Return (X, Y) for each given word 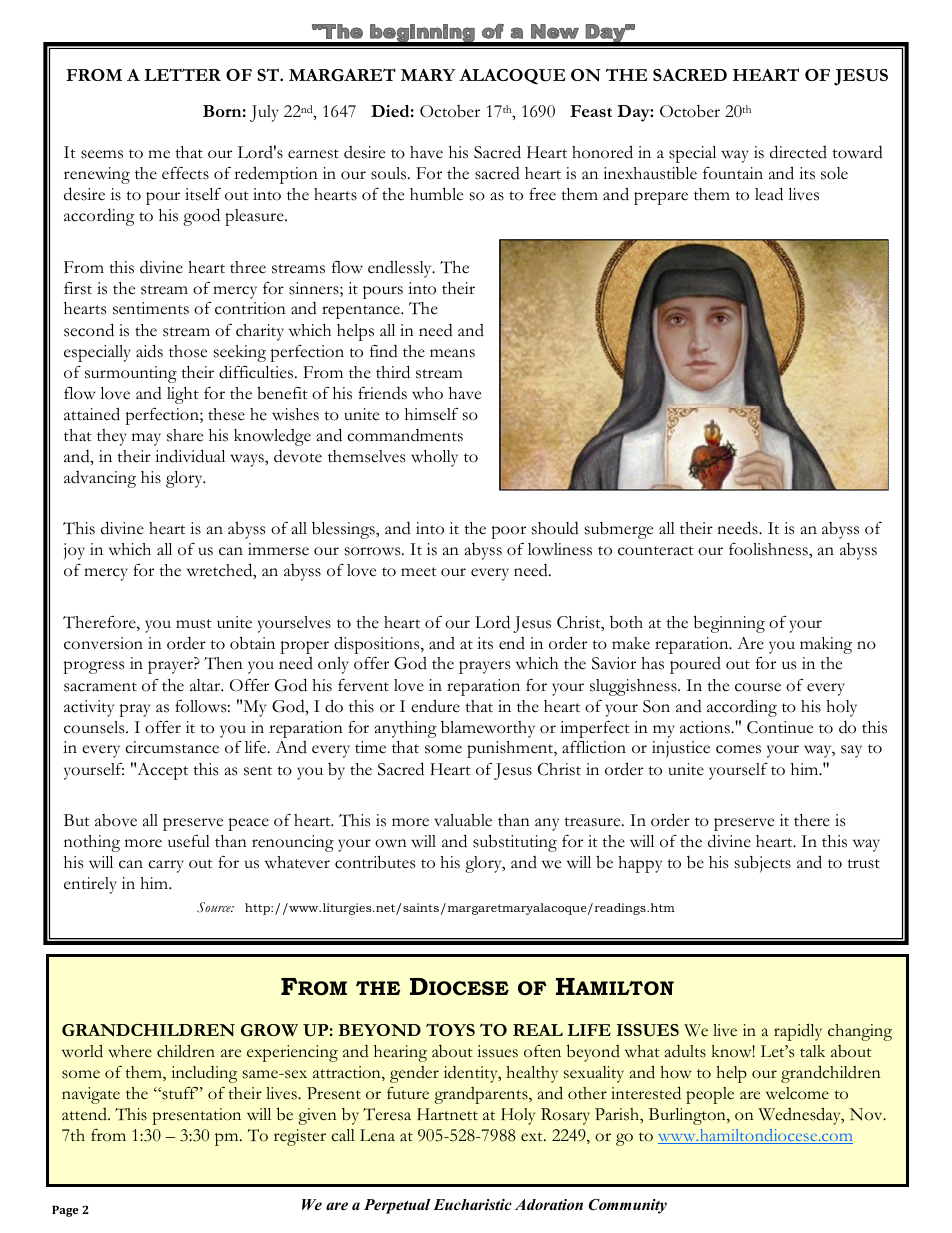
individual (190, 456)
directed (798, 152)
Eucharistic (472, 1204)
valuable (463, 820)
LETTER (182, 74)
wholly (434, 458)
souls (390, 173)
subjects (763, 864)
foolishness (769, 549)
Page (65, 1211)
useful (189, 841)
